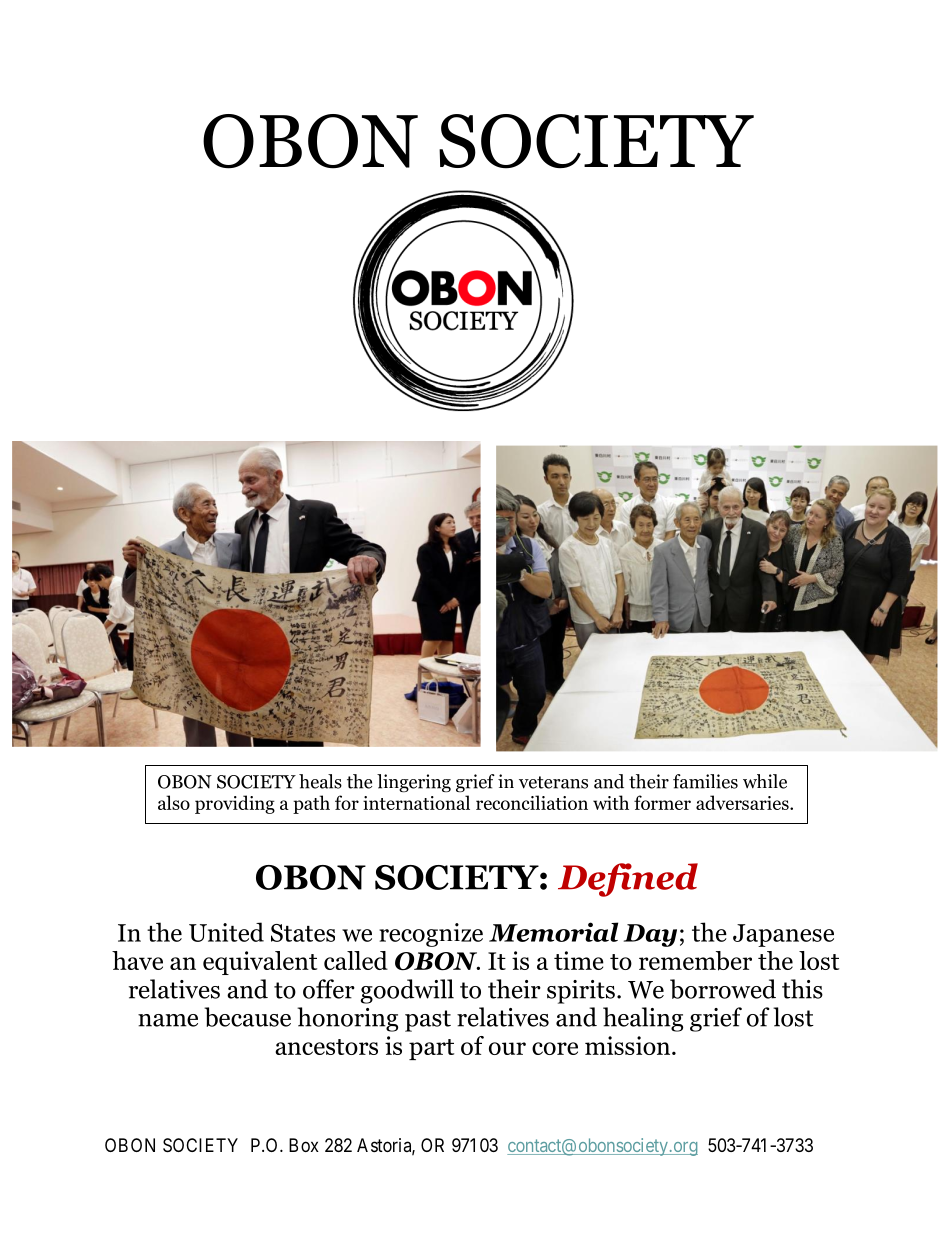 This page has width=952, height=1233. What do you see at coordinates (743, 802) in the page?
I see `adversaries` at bounding box center [743, 802].
